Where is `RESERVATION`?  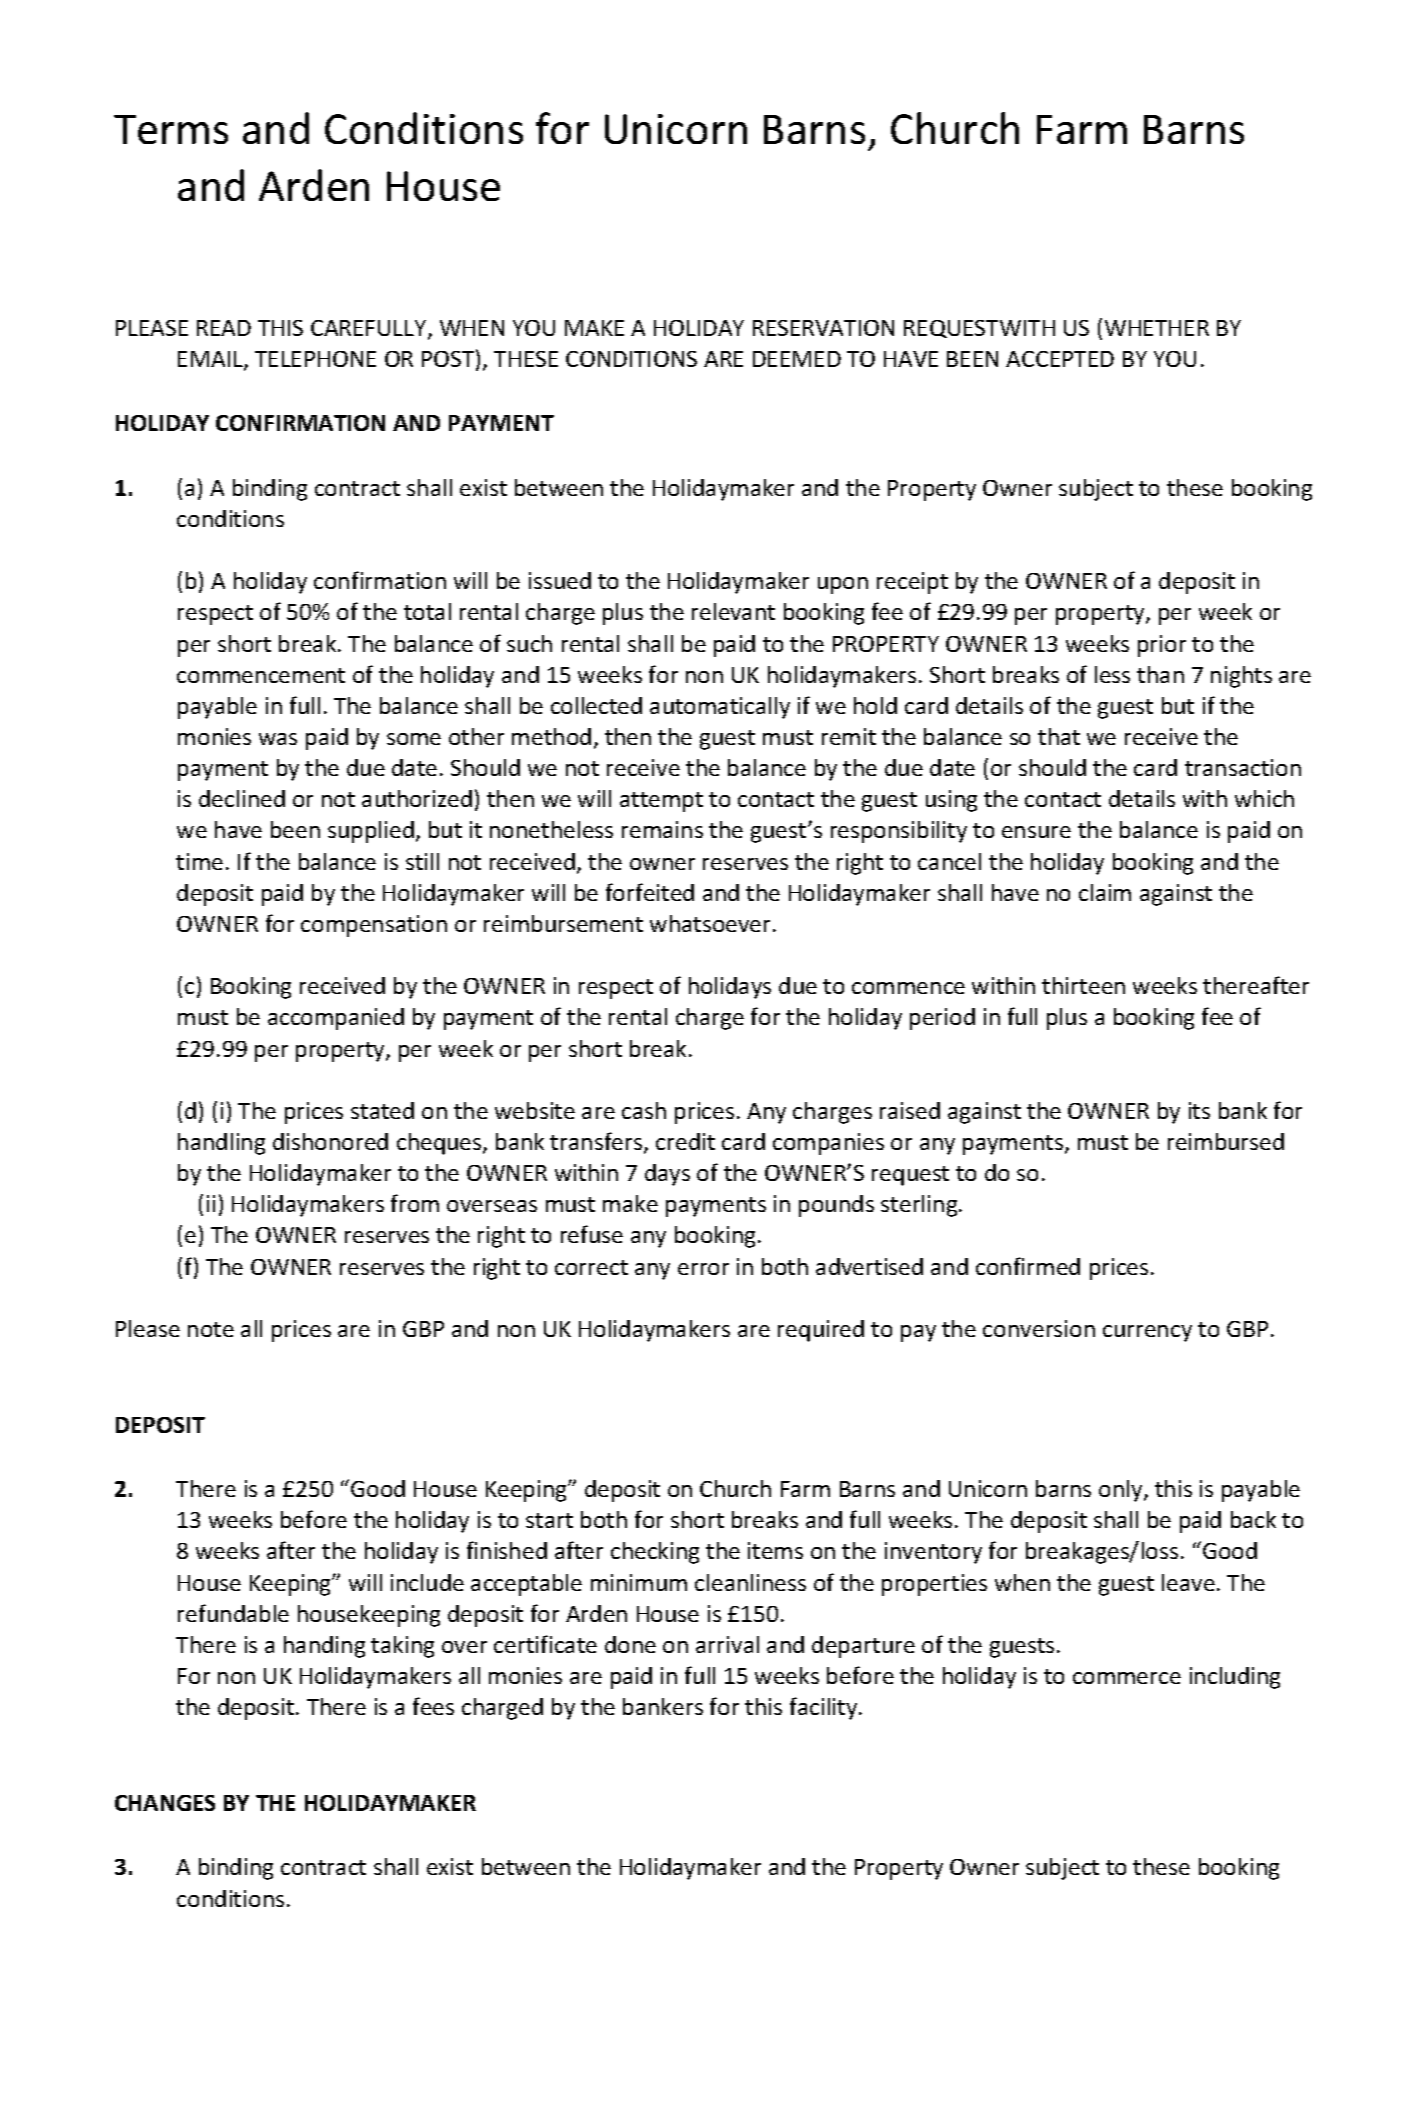
RESERVATION is located at coordinates (823, 328).
